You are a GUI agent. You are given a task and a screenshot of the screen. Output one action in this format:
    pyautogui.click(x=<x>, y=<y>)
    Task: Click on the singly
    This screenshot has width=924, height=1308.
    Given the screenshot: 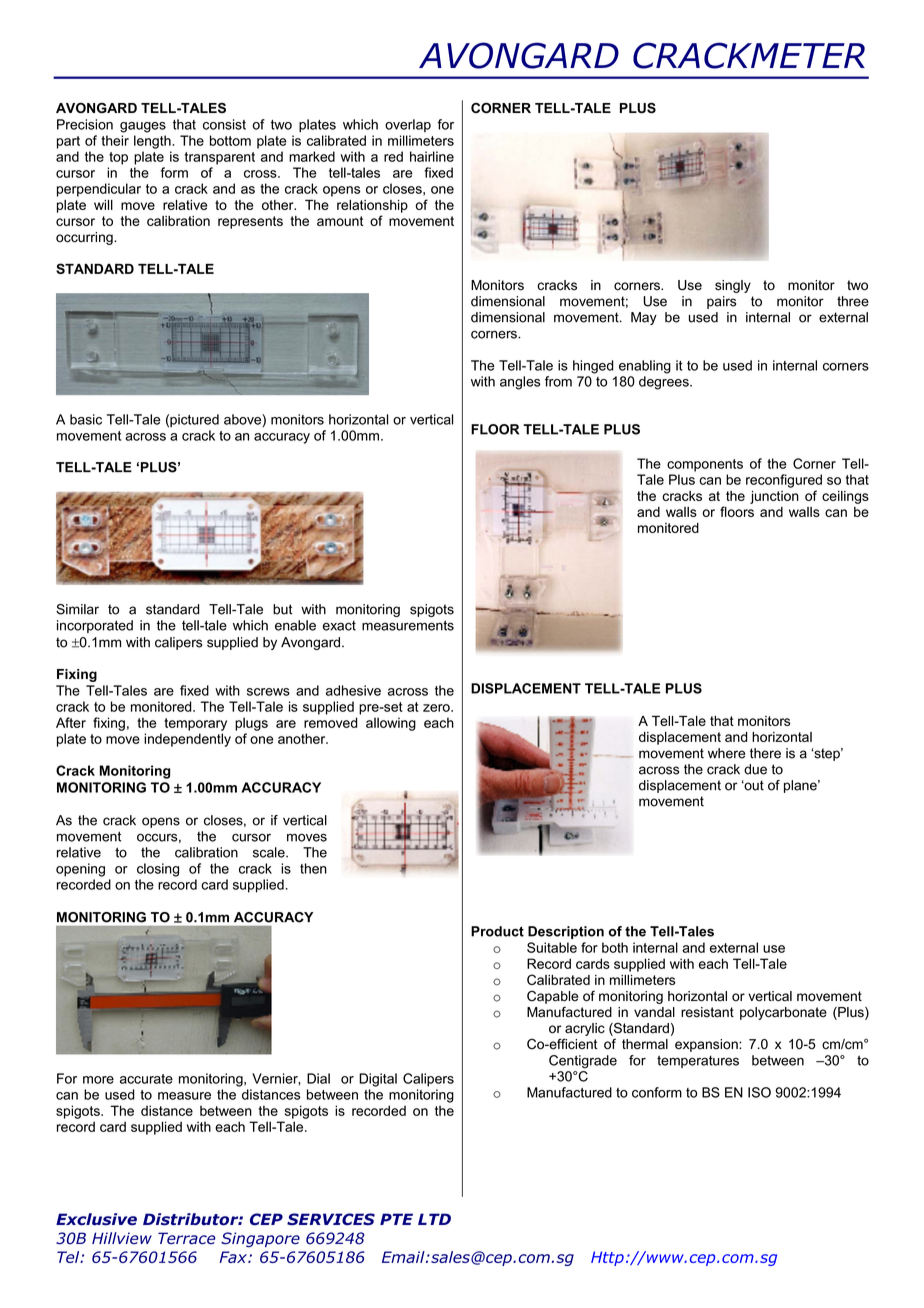 What is the action you would take?
    pyautogui.click(x=733, y=286)
